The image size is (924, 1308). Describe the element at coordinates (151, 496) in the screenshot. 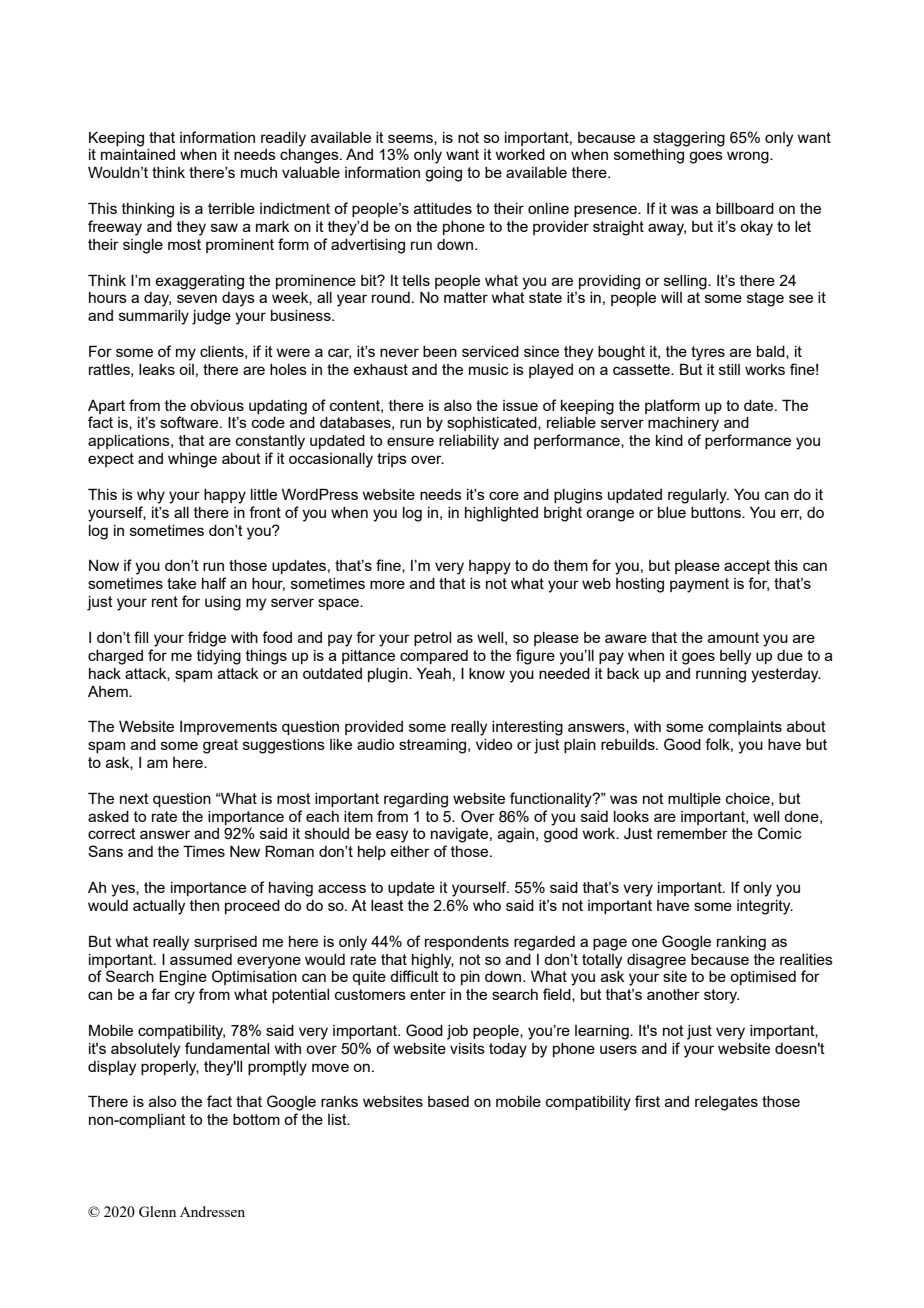

I see `why` at that location.
